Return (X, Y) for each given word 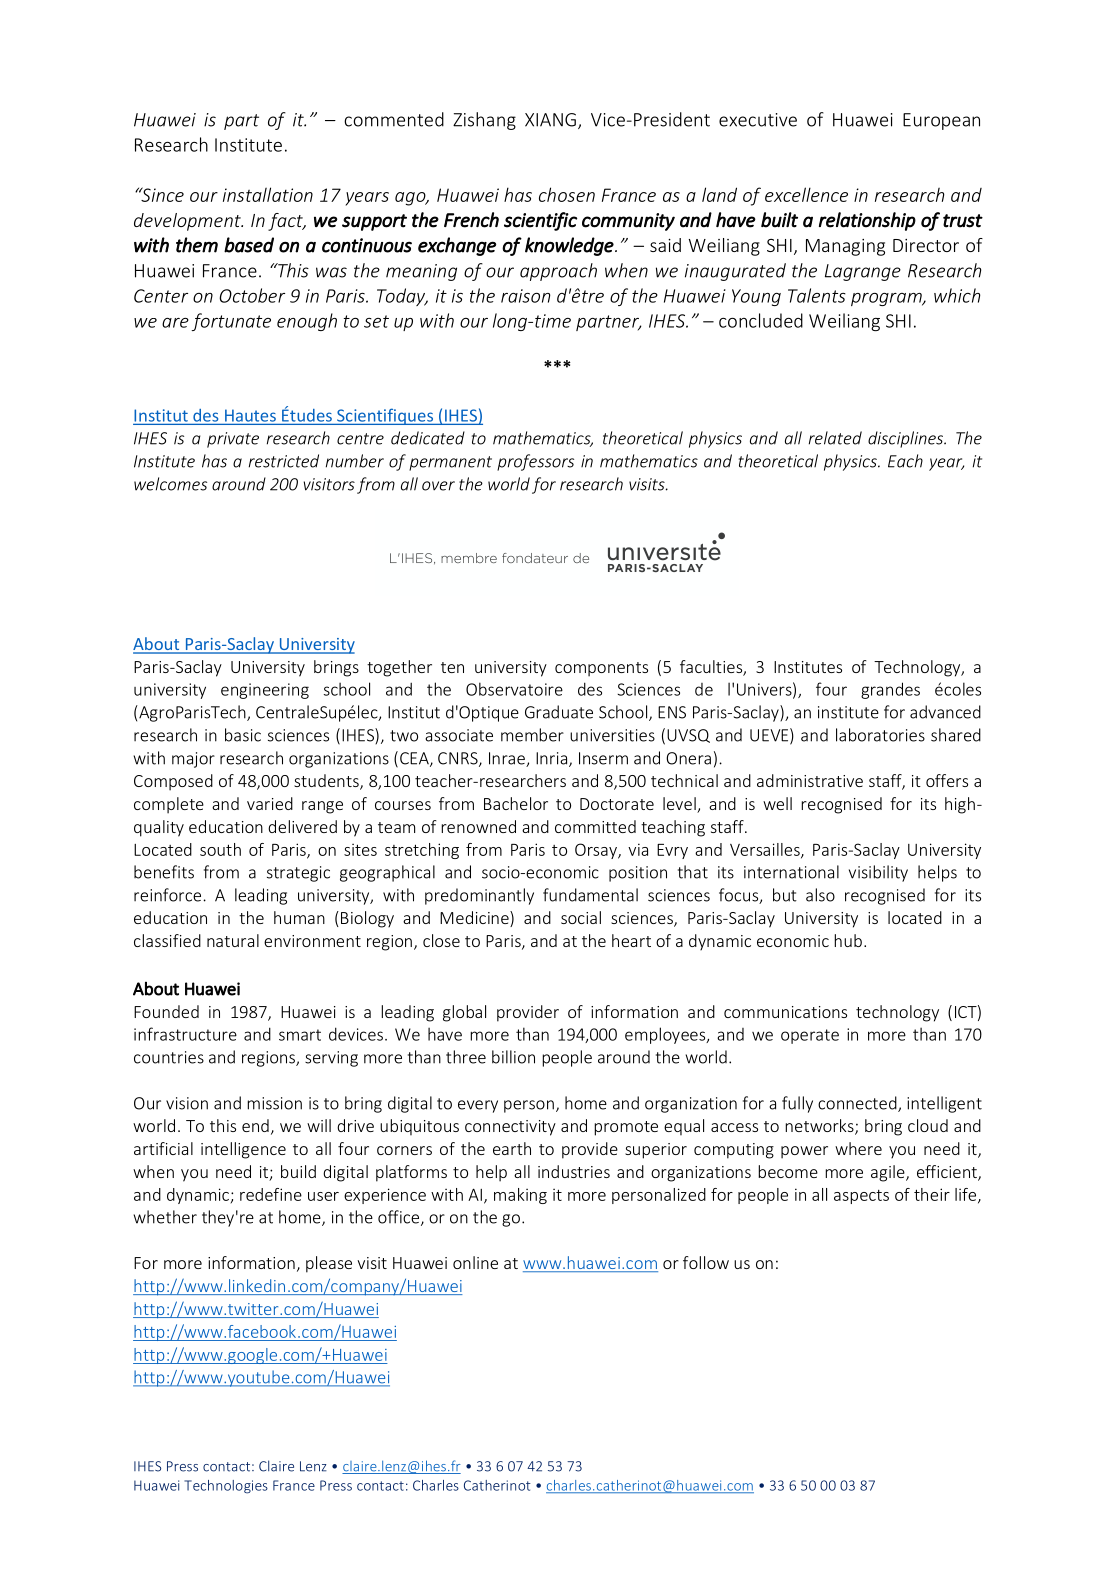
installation (268, 194)
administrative (810, 780)
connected (858, 1104)
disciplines (907, 439)
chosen (567, 194)
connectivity (510, 1128)
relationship (867, 221)
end (255, 1125)
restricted (284, 461)
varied (270, 803)
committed (595, 826)
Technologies (226, 1487)
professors (535, 462)
